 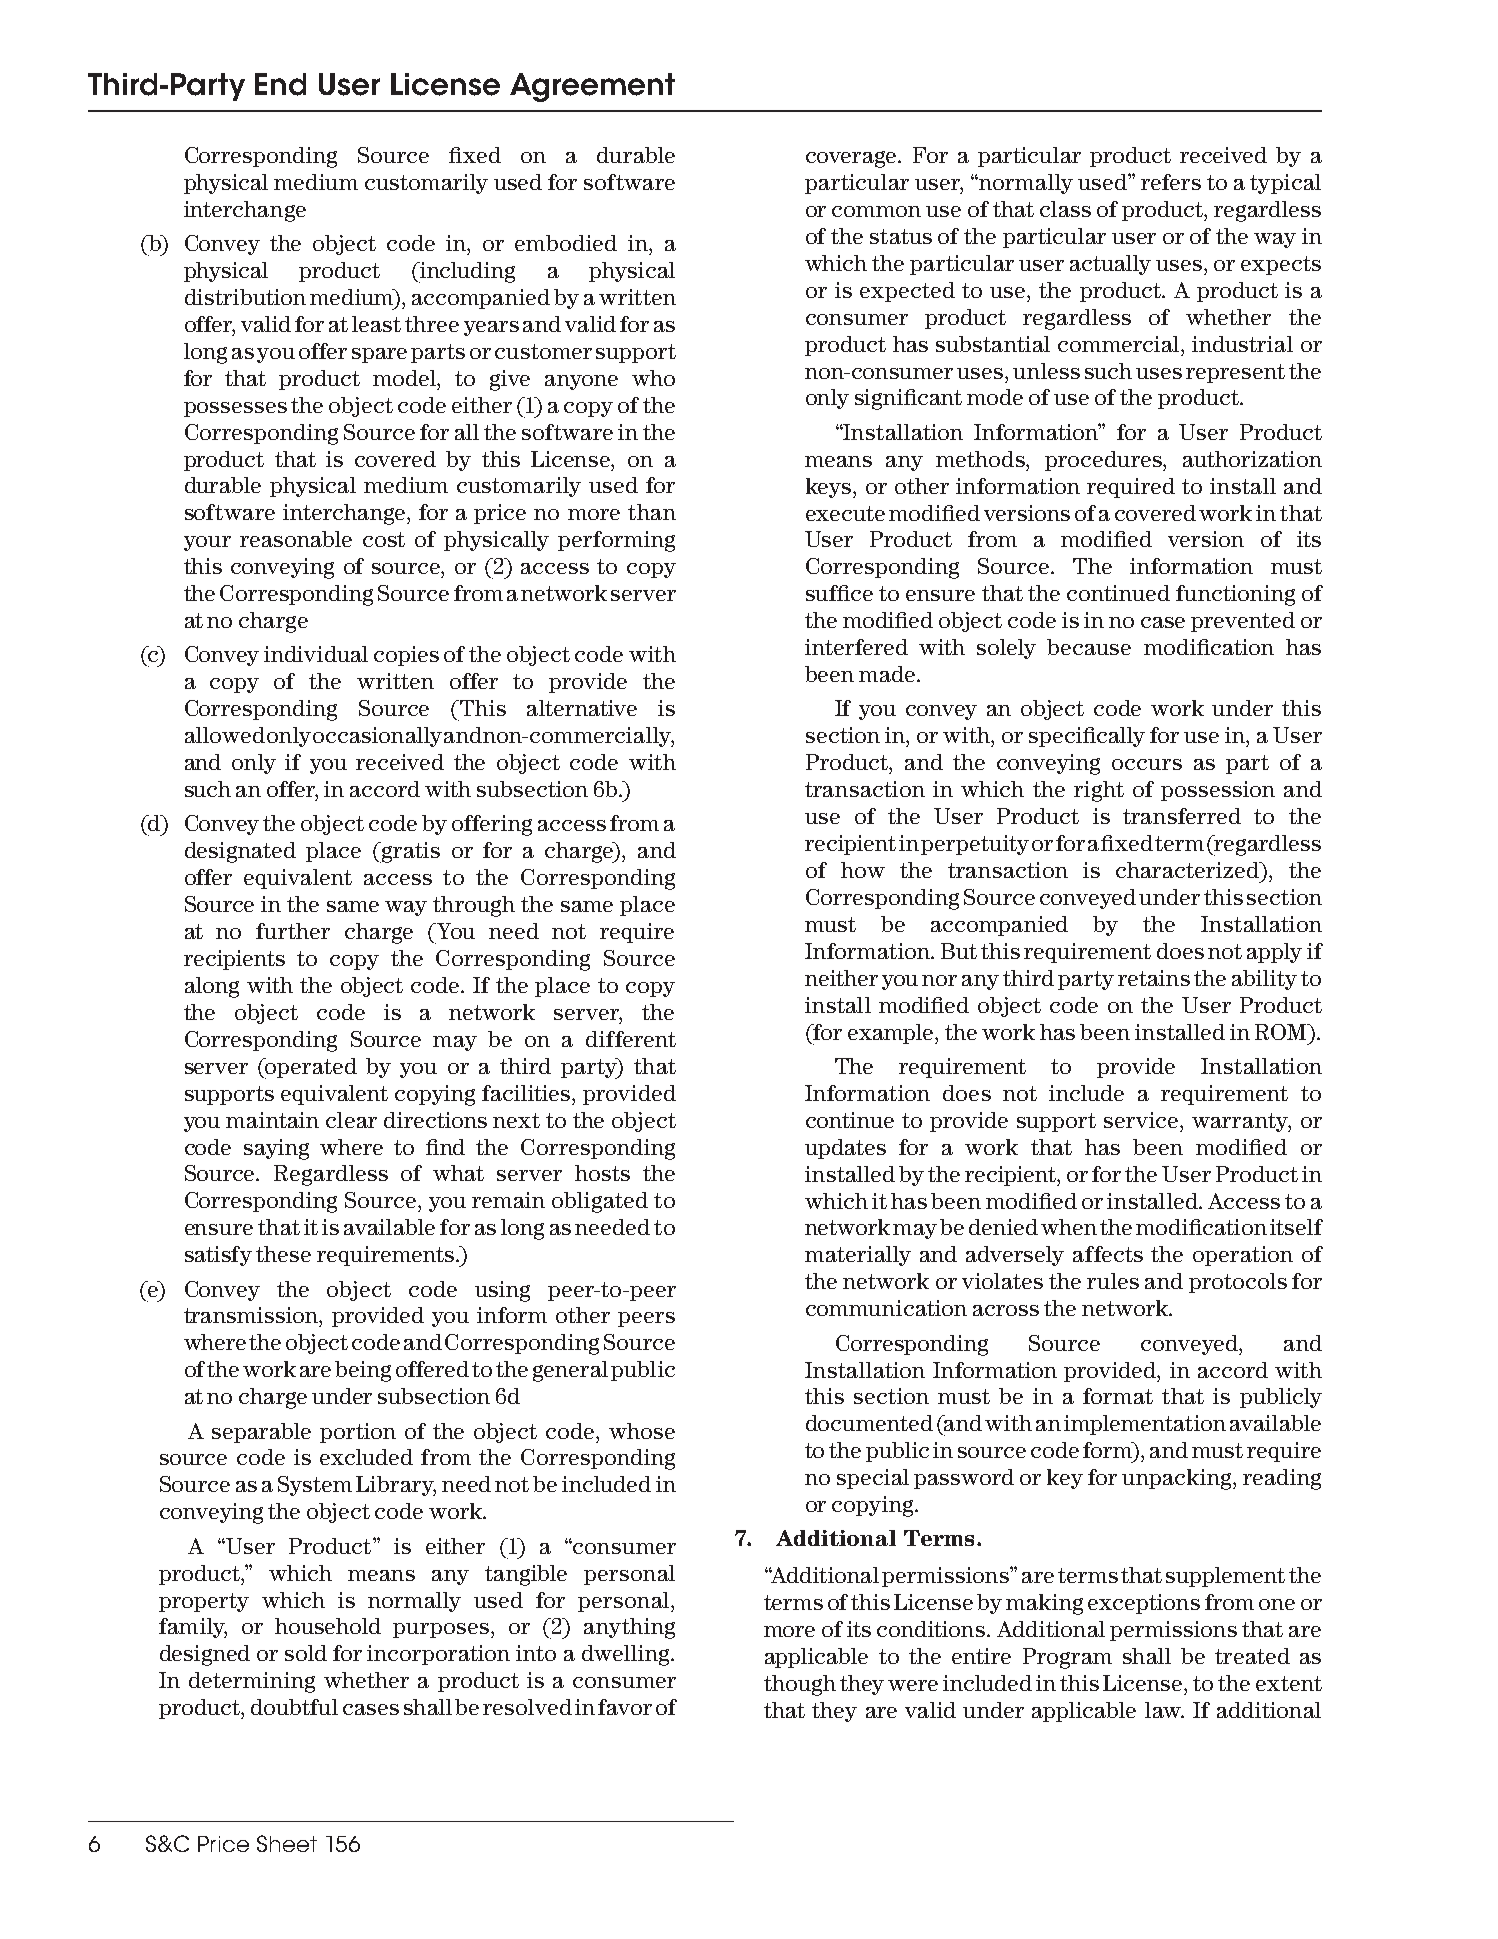 I want to click on different, so click(x=631, y=1039).
